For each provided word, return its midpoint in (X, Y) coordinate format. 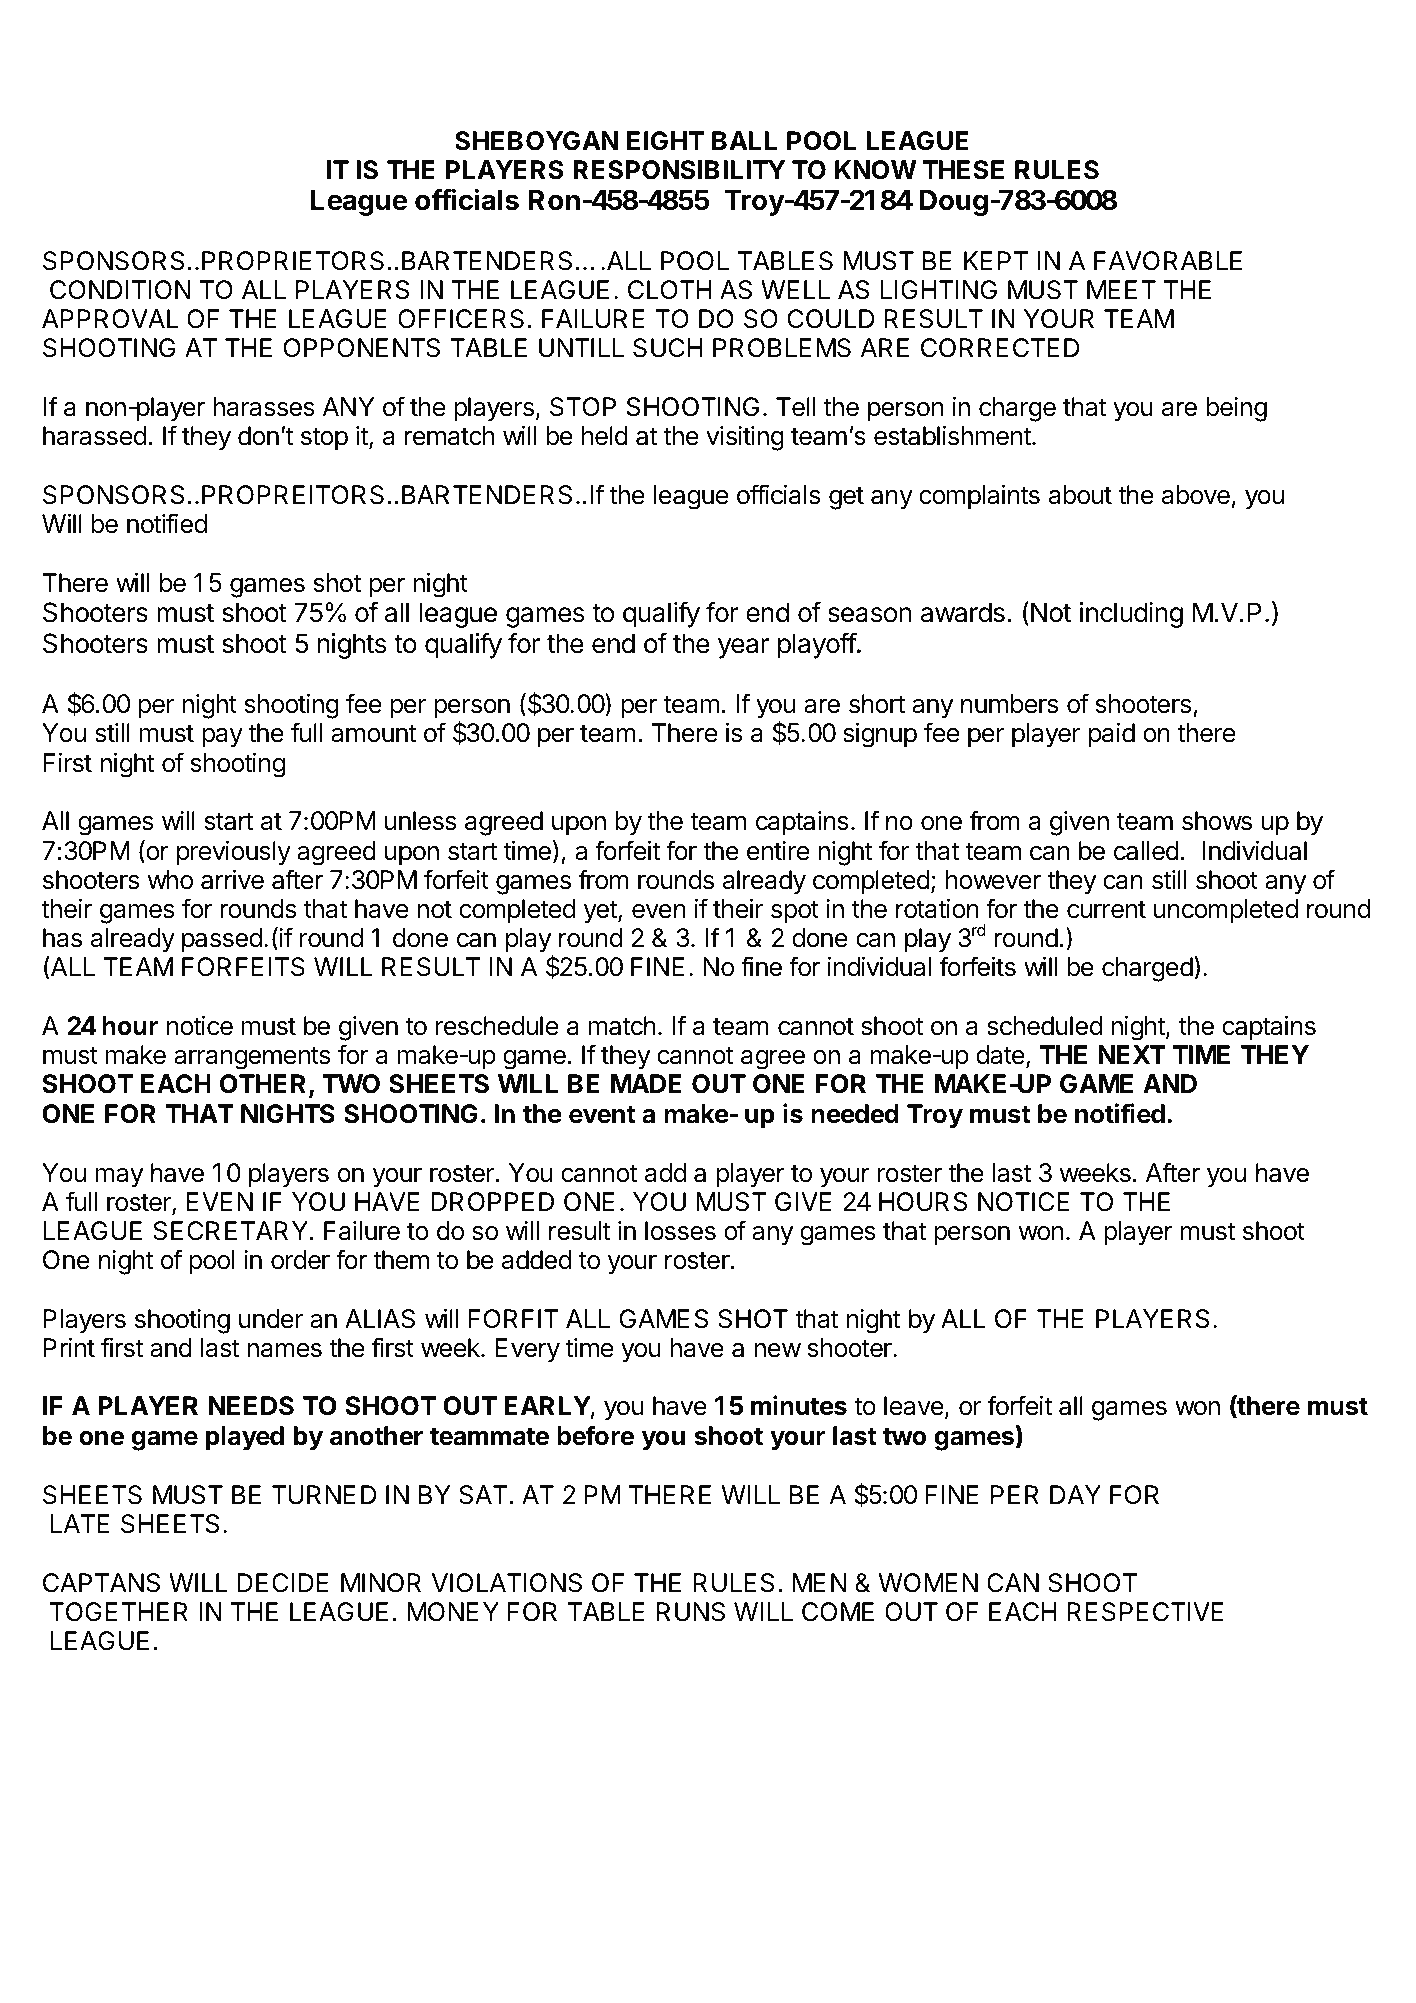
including (1131, 615)
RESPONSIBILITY (679, 170)
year (743, 648)
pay (222, 738)
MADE (646, 1083)
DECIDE (283, 1583)
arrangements (252, 1058)
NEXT (1132, 1054)
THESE (963, 170)
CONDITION (120, 290)
